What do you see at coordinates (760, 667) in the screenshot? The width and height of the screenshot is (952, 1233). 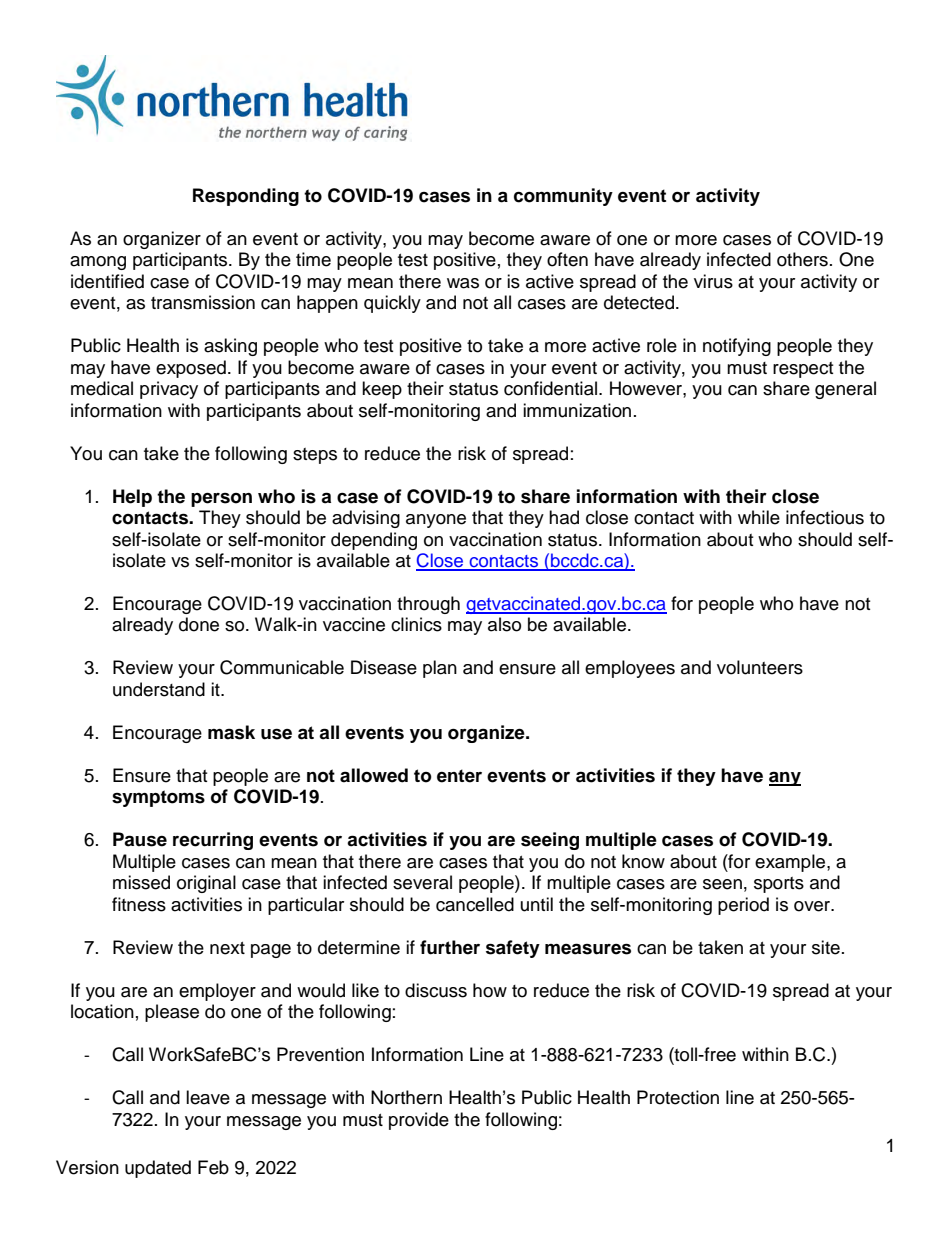 I see `volunteers` at bounding box center [760, 667].
